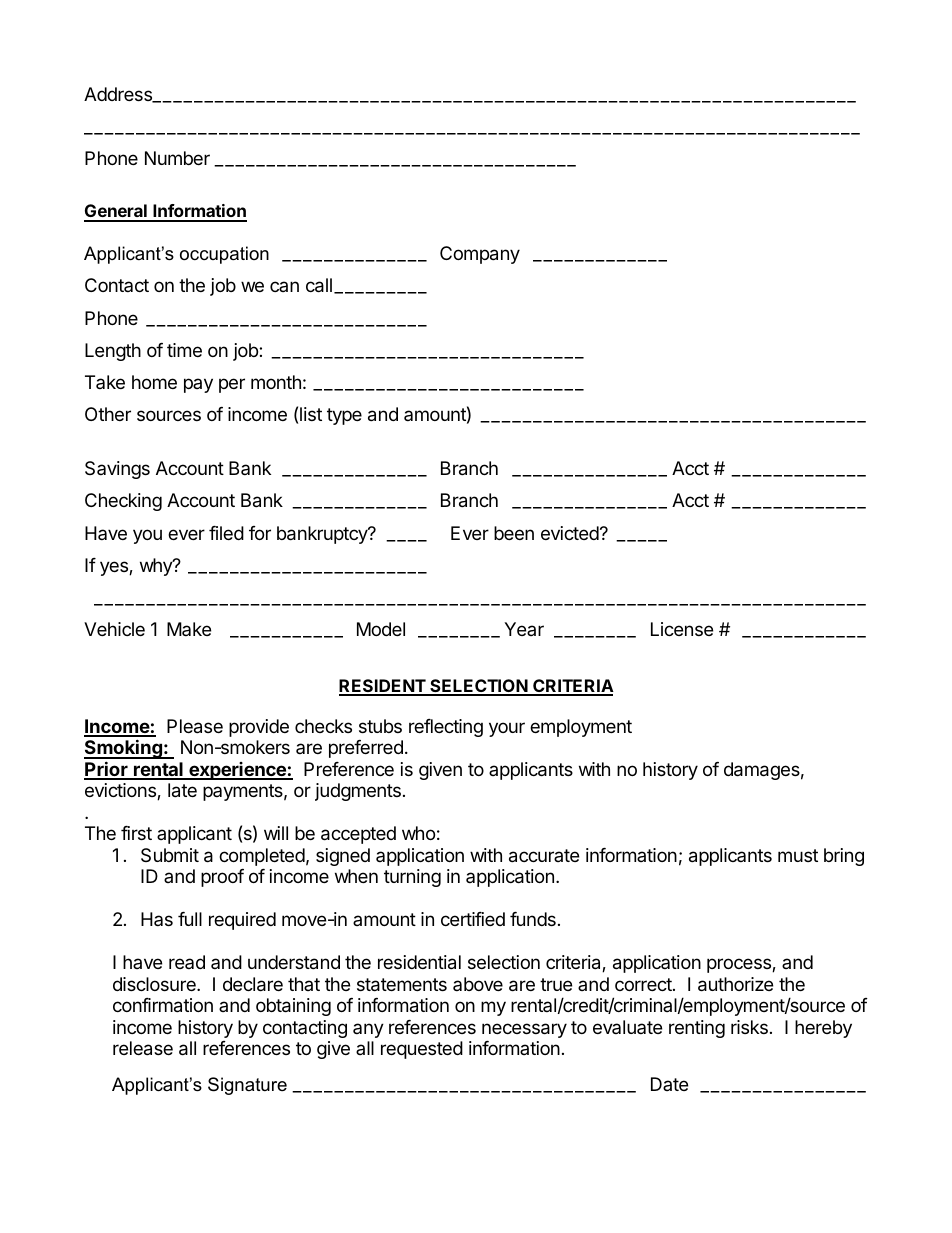  What do you see at coordinates (682, 629) in the screenshot?
I see `License` at bounding box center [682, 629].
